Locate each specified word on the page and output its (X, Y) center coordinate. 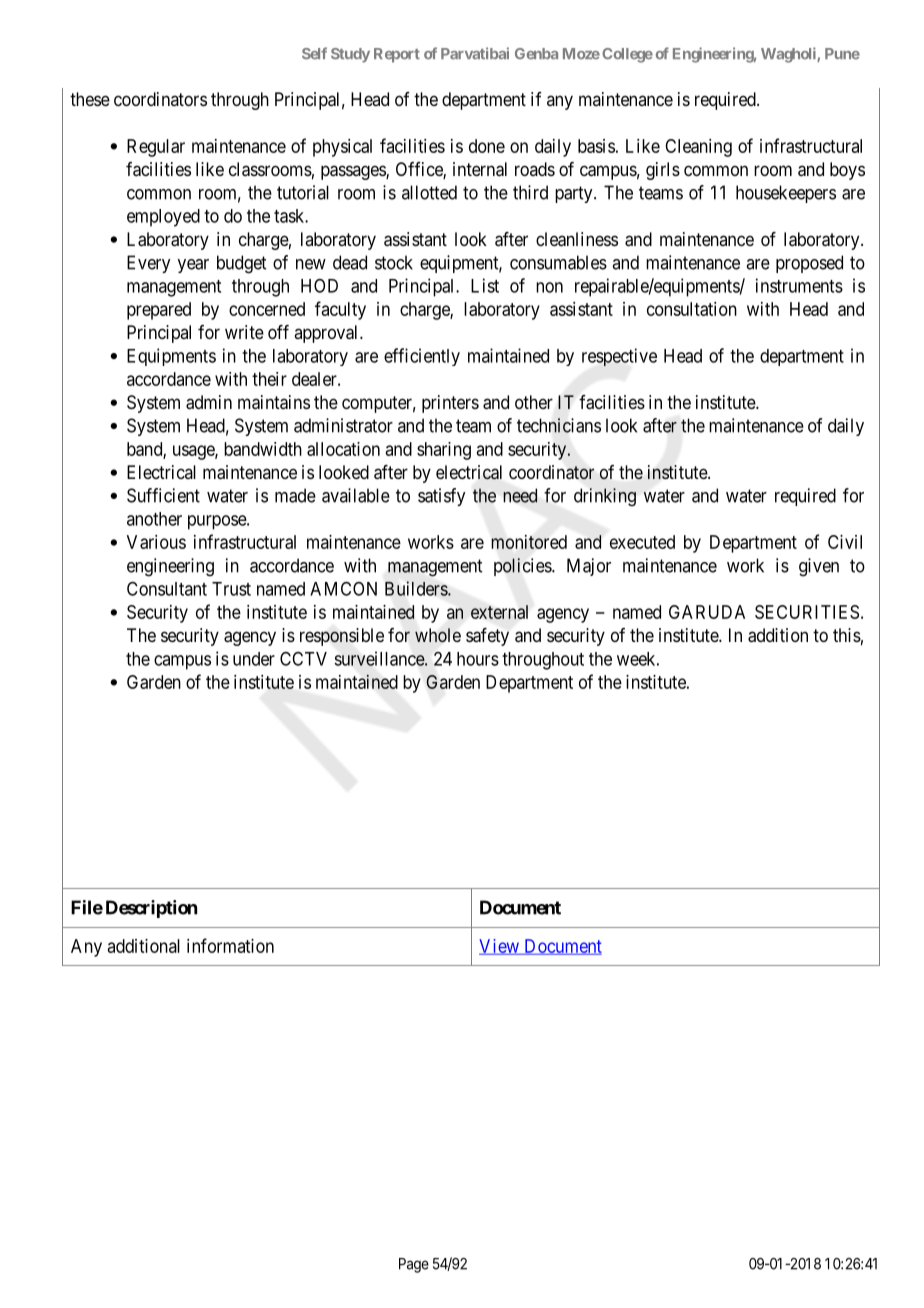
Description (151, 909)
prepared (159, 311)
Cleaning (698, 148)
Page (414, 1265)
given (819, 567)
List (485, 285)
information (230, 945)
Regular (156, 148)
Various (156, 542)
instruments (799, 285)
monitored (529, 542)
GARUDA (707, 612)
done (487, 146)
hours (478, 659)
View (500, 947)
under (254, 659)
